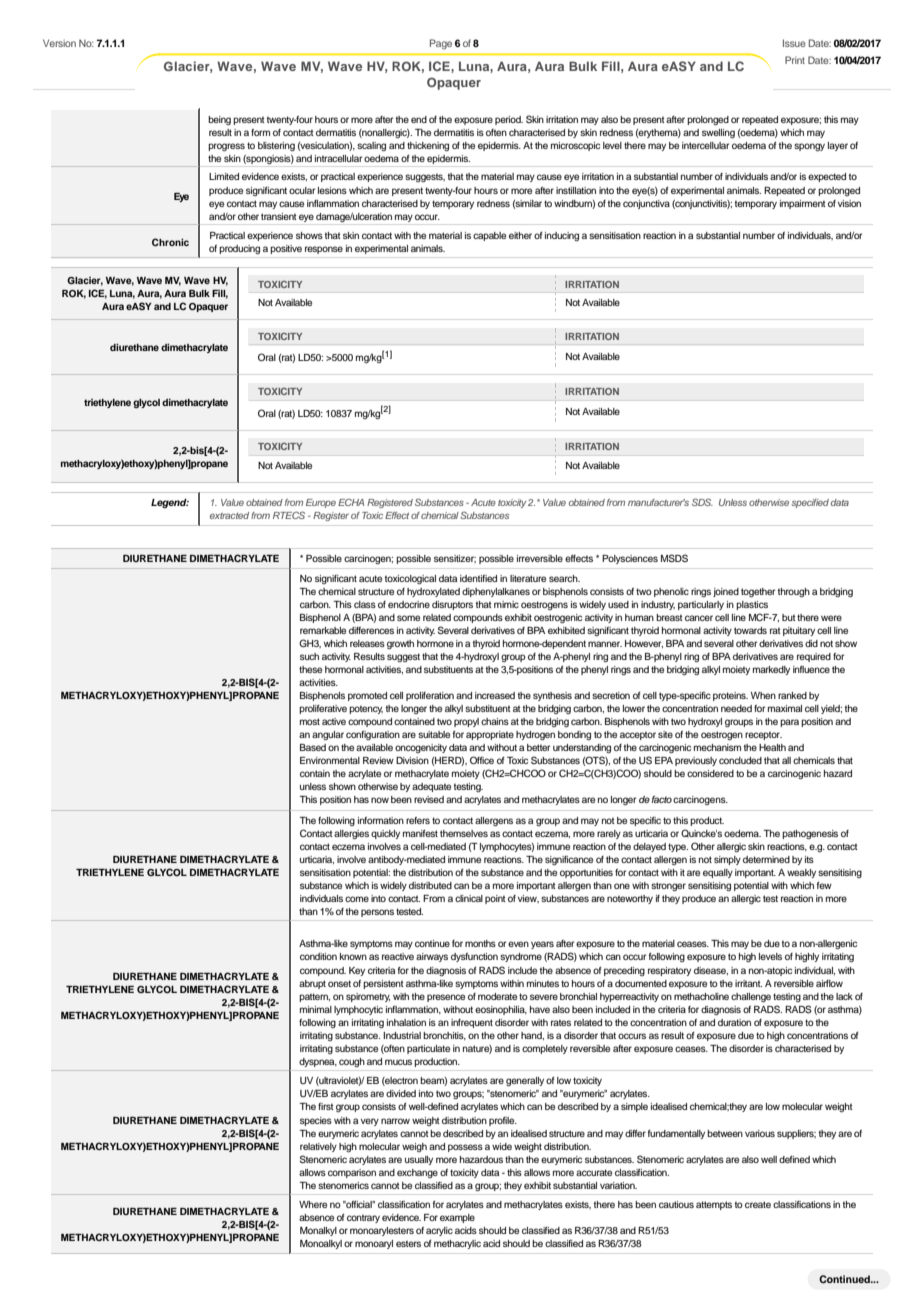 The image size is (924, 1308). What do you see at coordinates (750, 630) in the screenshot?
I see `towards` at bounding box center [750, 630].
